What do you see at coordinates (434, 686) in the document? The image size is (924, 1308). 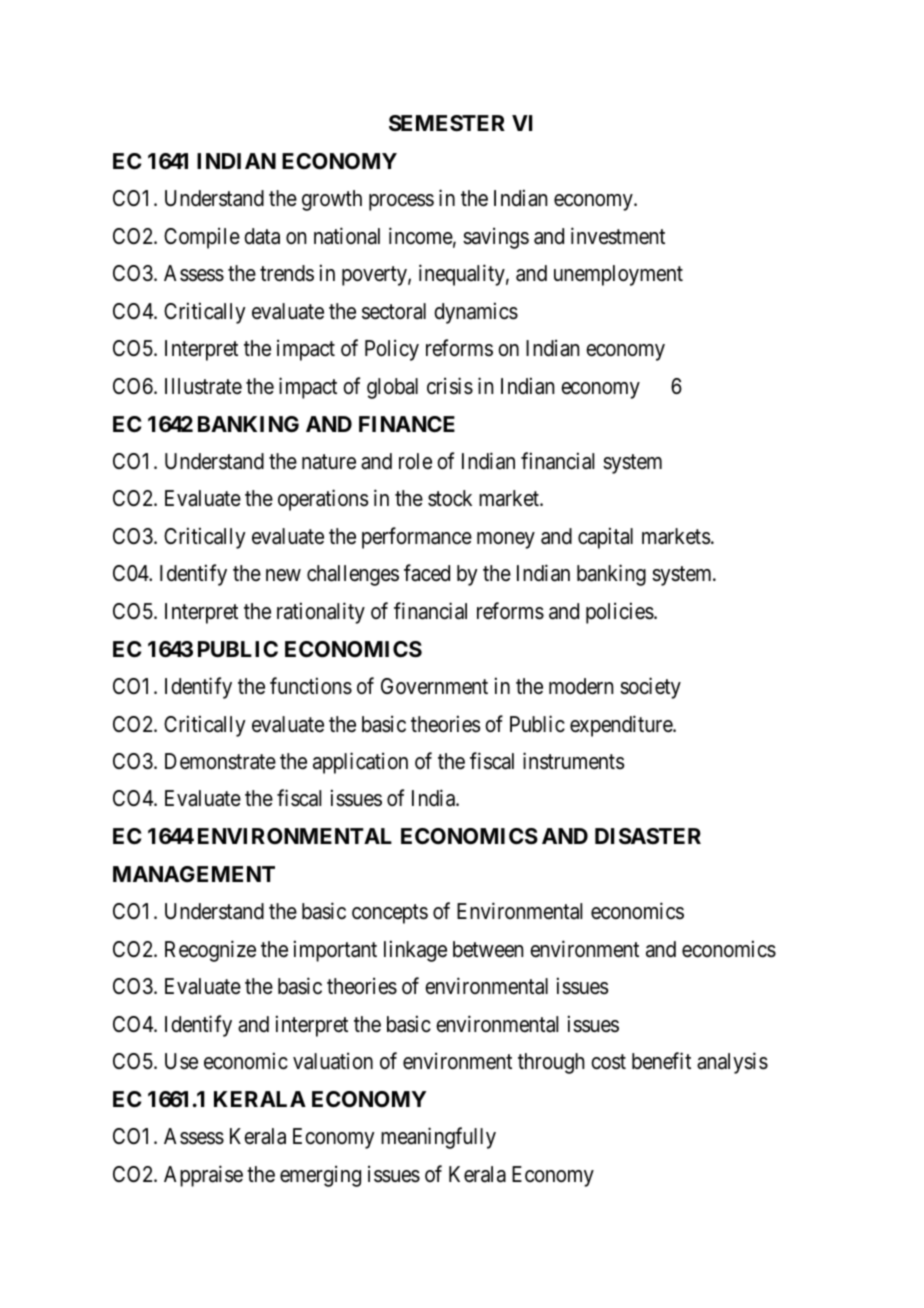 I see `Government` at bounding box center [434, 686].
